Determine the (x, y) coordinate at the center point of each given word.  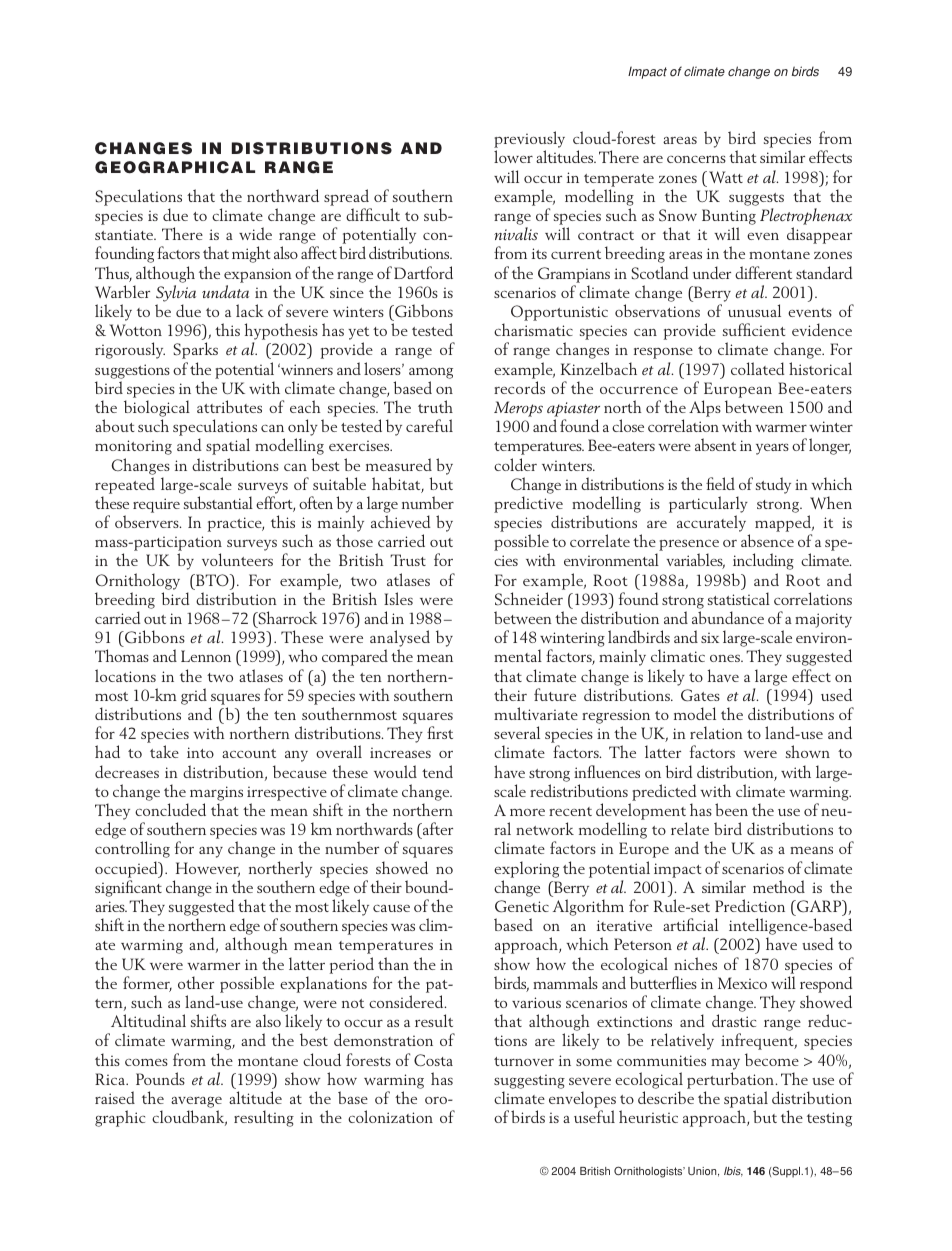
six (710, 637)
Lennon (206, 656)
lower (513, 156)
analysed (400, 640)
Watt (726, 177)
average (196, 1102)
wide (255, 233)
